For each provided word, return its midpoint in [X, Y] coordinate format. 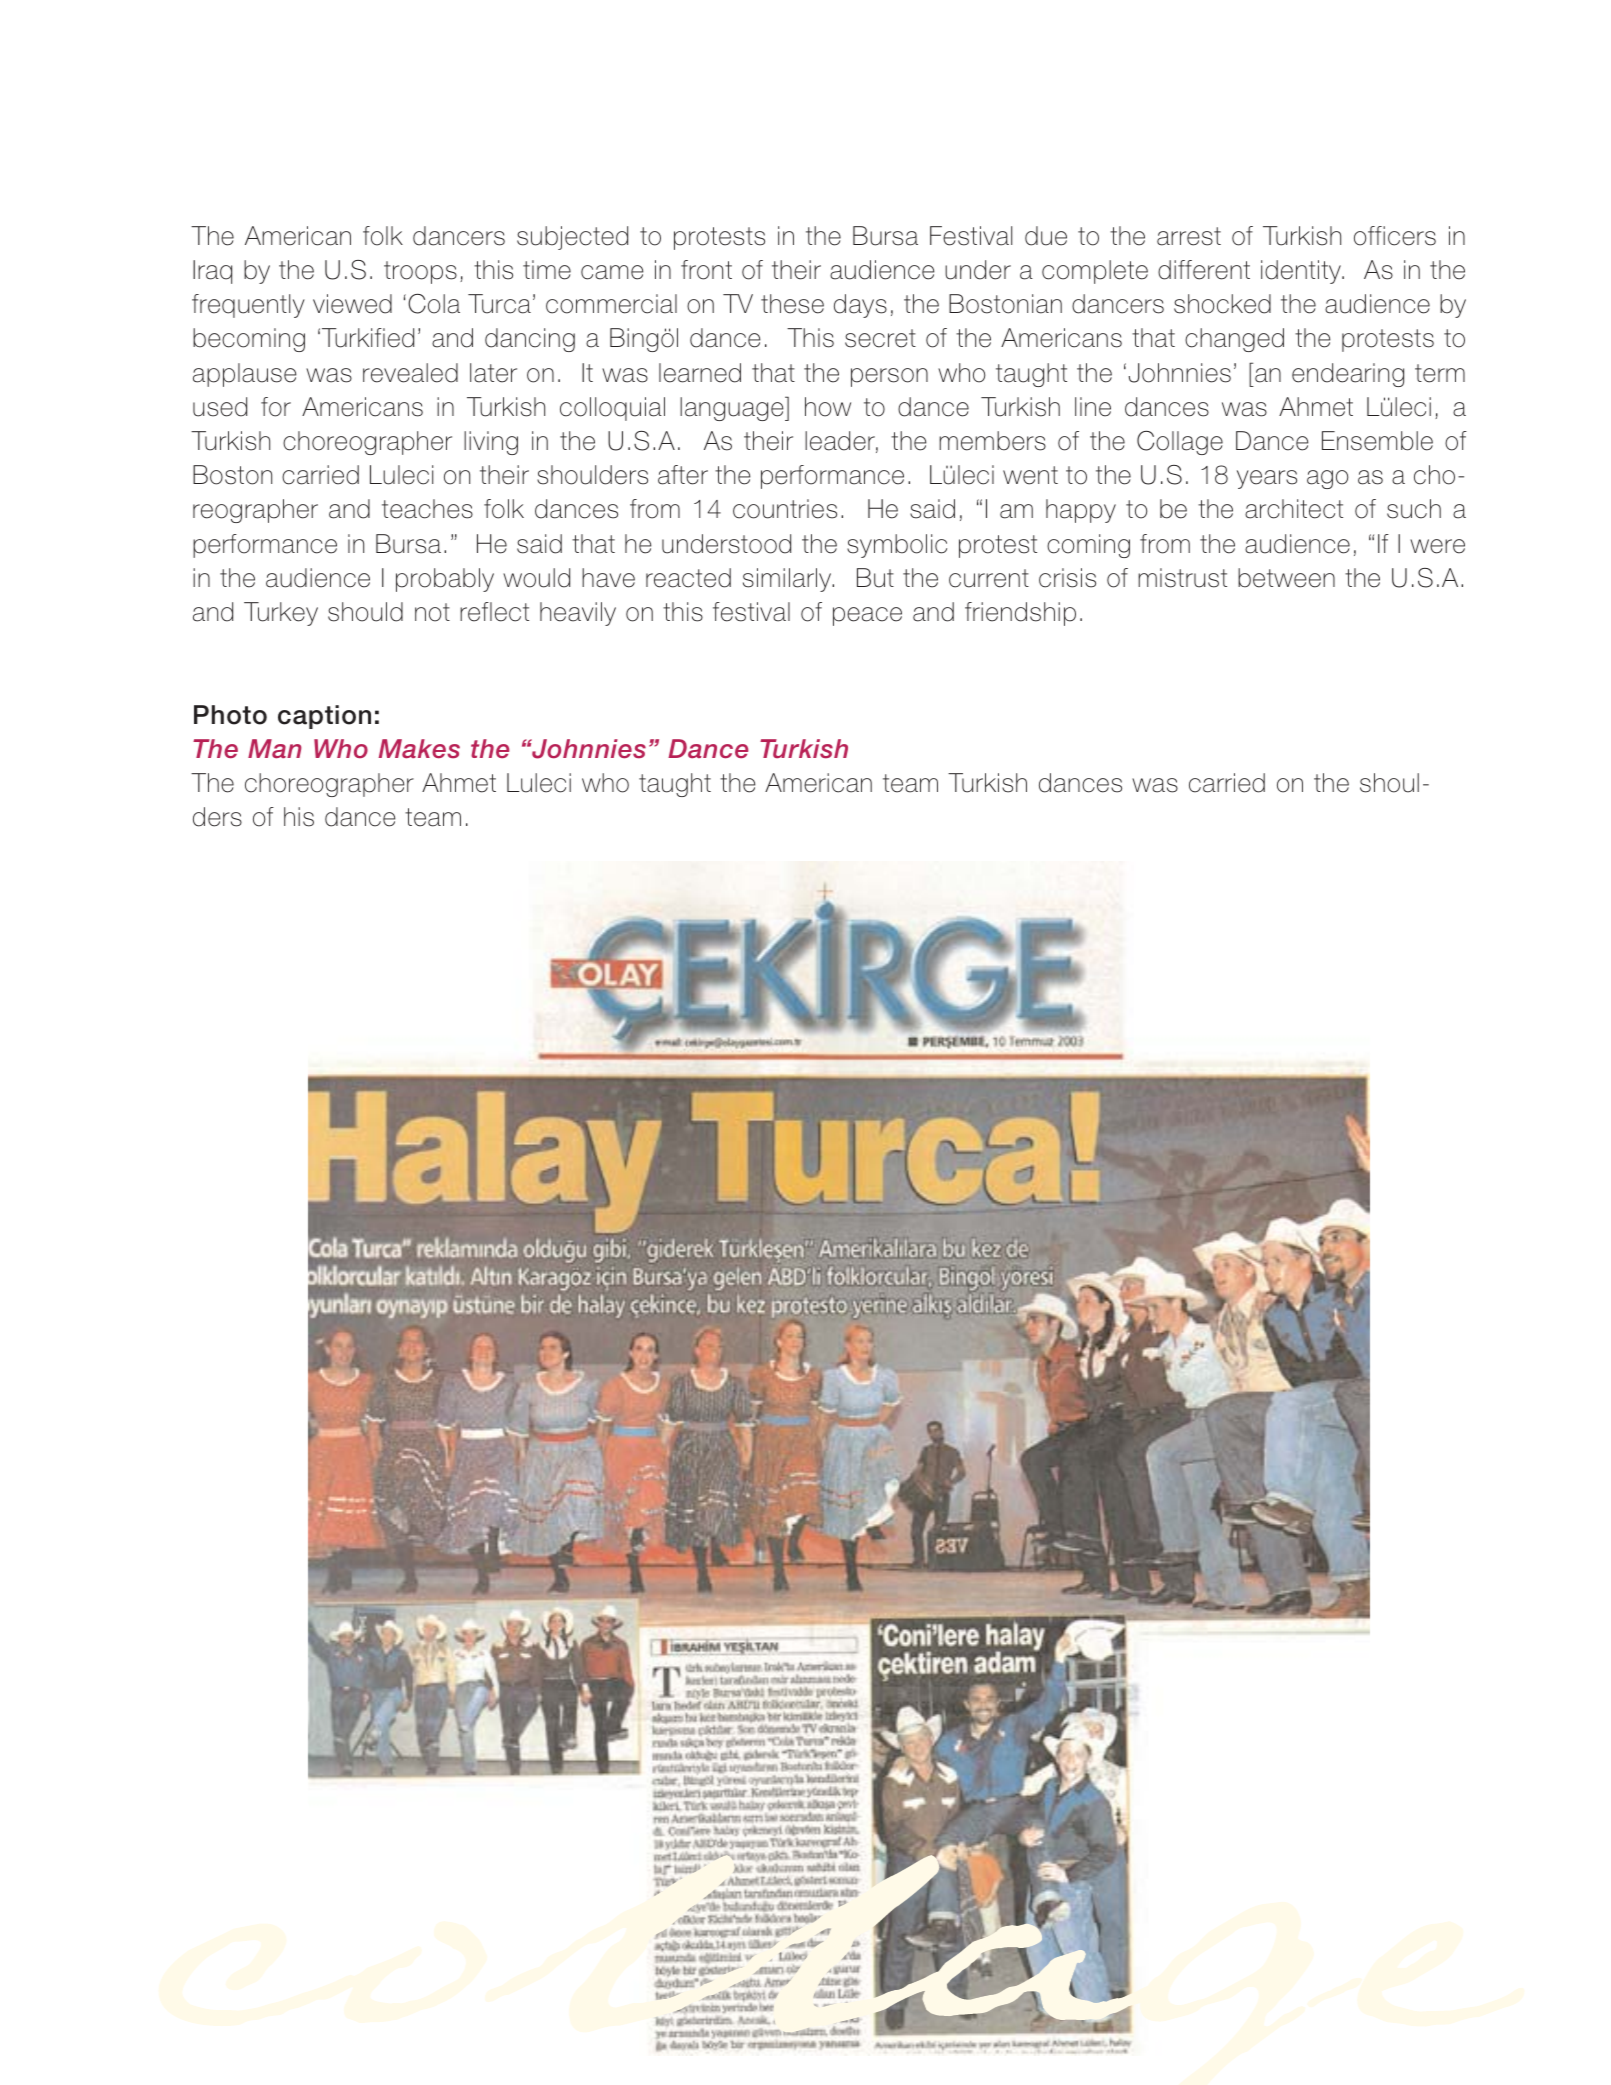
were [1437, 546]
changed [1234, 340]
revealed [410, 373]
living [491, 443]
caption [324, 717]
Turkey [281, 614]
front [706, 270]
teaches [427, 509]
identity [1302, 272]
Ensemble [1377, 441]
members [992, 441]
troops [420, 272]
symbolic [897, 546]
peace [867, 616]
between [1286, 578]
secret [880, 338]
